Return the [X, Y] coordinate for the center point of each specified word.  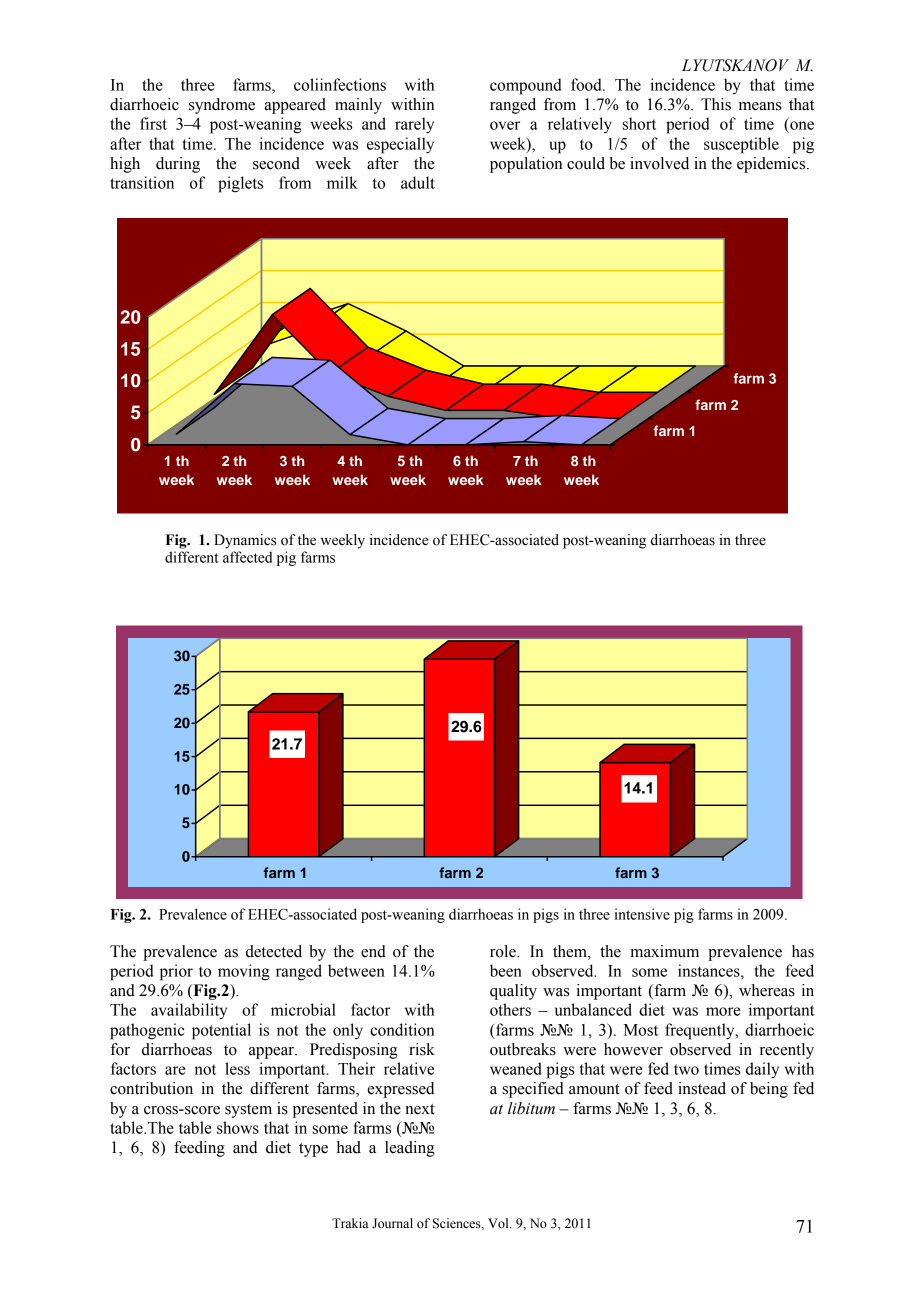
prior [176, 972]
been [506, 970]
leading [410, 1149]
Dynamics [245, 541]
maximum [664, 951]
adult [418, 182]
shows [238, 1127]
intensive [642, 914]
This [716, 104]
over [505, 125]
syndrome [222, 106]
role [504, 951]
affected [247, 557]
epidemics [772, 165]
